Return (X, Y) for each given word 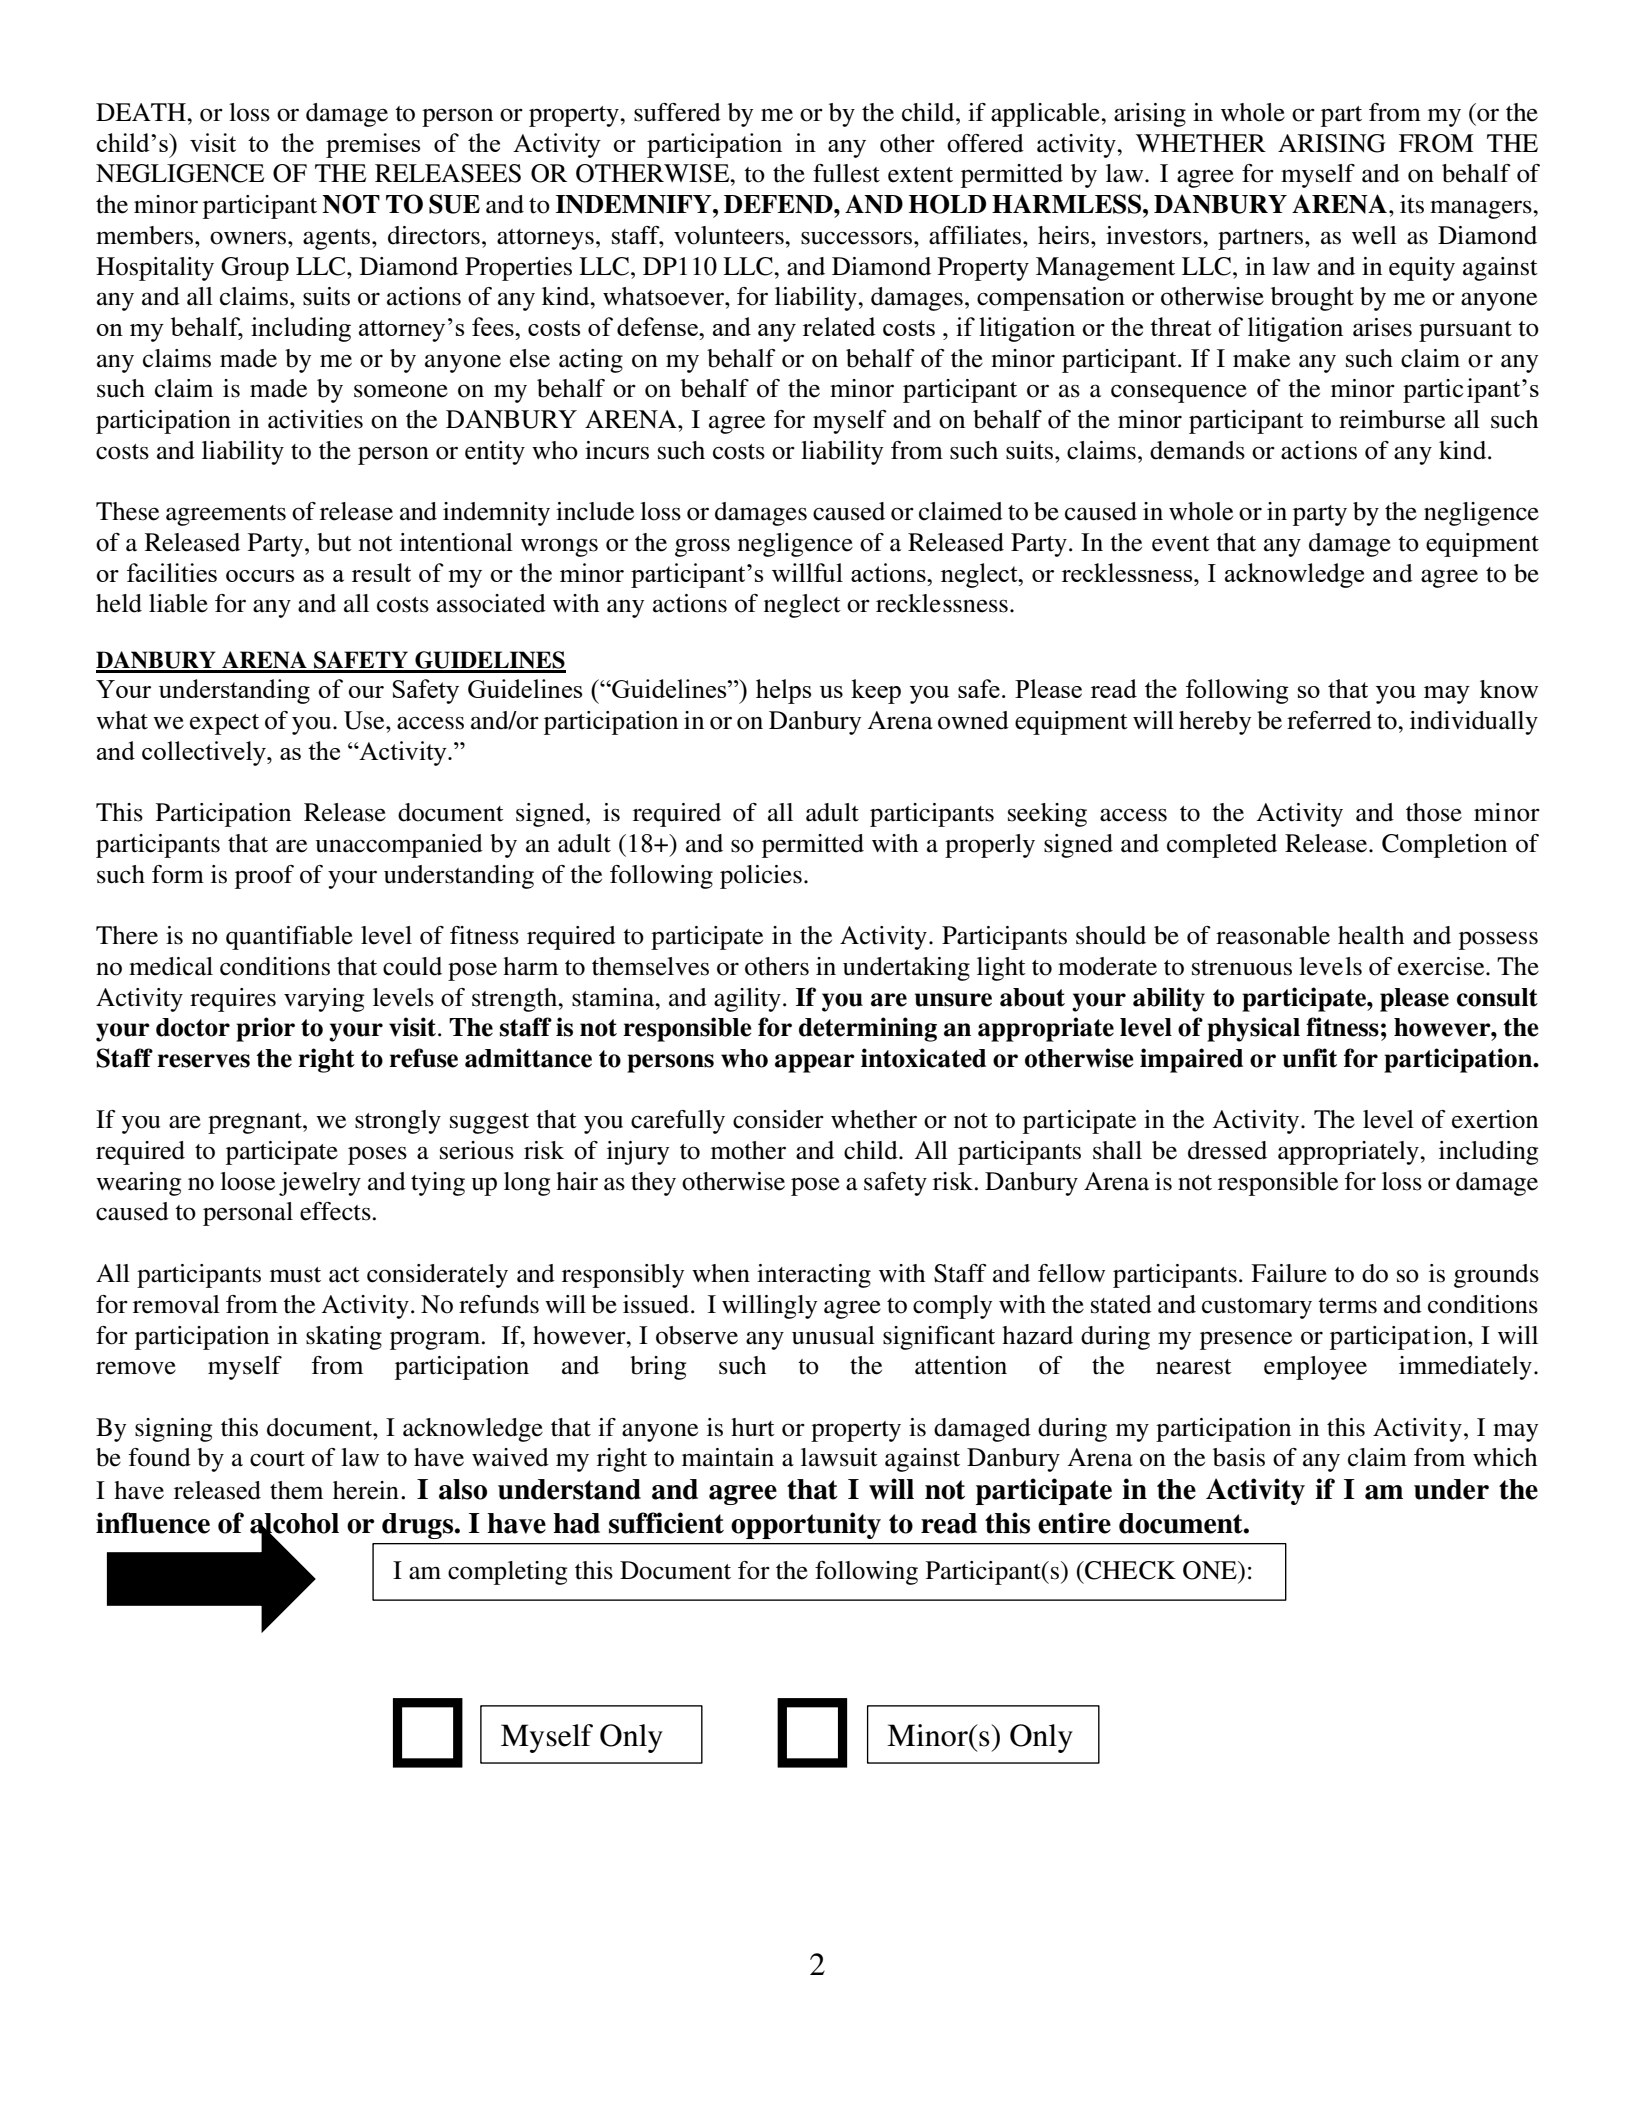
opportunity (806, 1525)
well (1374, 235)
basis (1239, 1457)
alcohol (294, 1524)
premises (373, 145)
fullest (846, 173)
